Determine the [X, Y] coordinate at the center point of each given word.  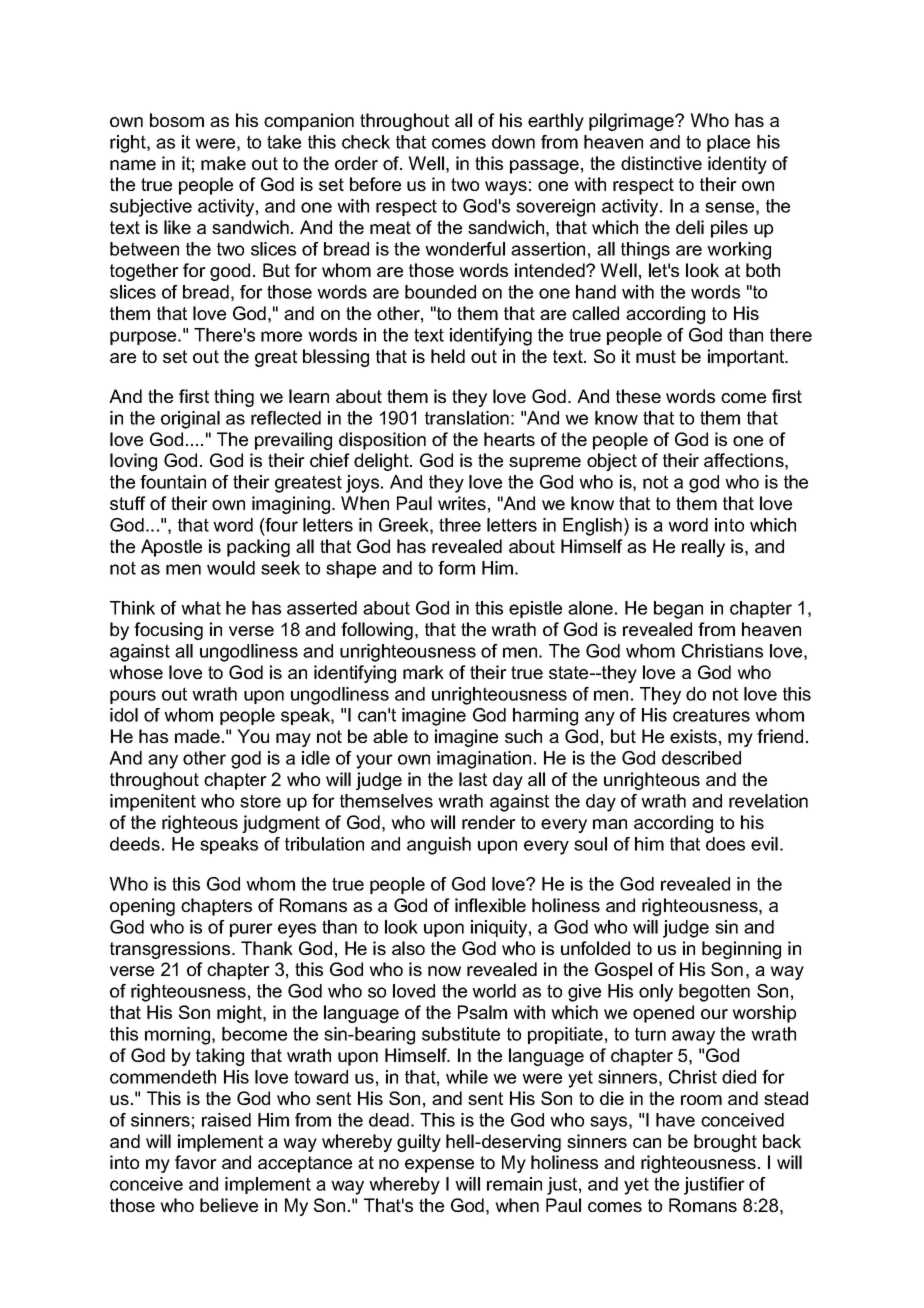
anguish [439, 846]
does [725, 844]
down [513, 142]
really [703, 548]
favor [196, 1162]
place [728, 143]
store [260, 801]
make [223, 163]
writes [462, 503]
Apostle [171, 548]
